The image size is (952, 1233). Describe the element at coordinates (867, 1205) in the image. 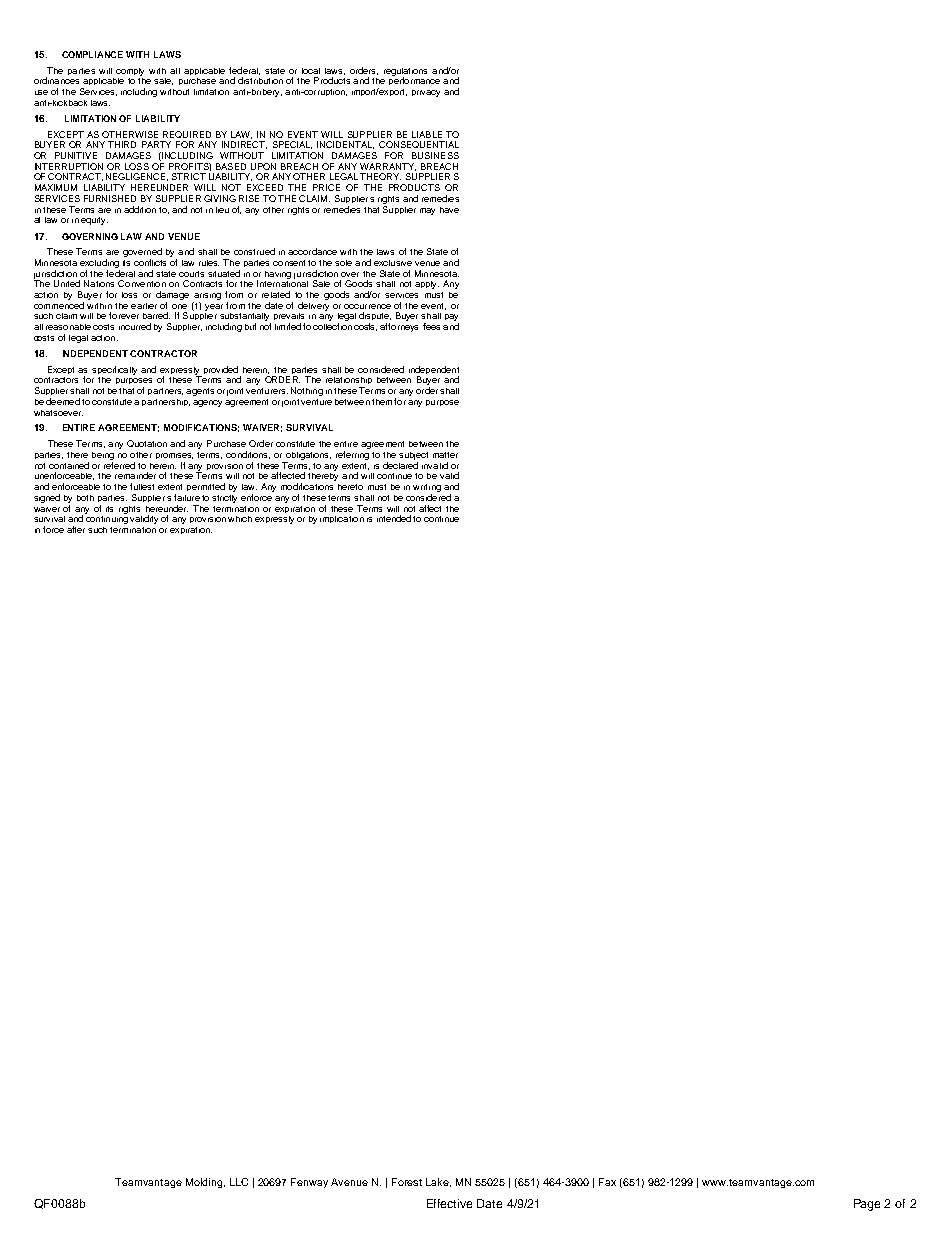

I see `Page` at that location.
